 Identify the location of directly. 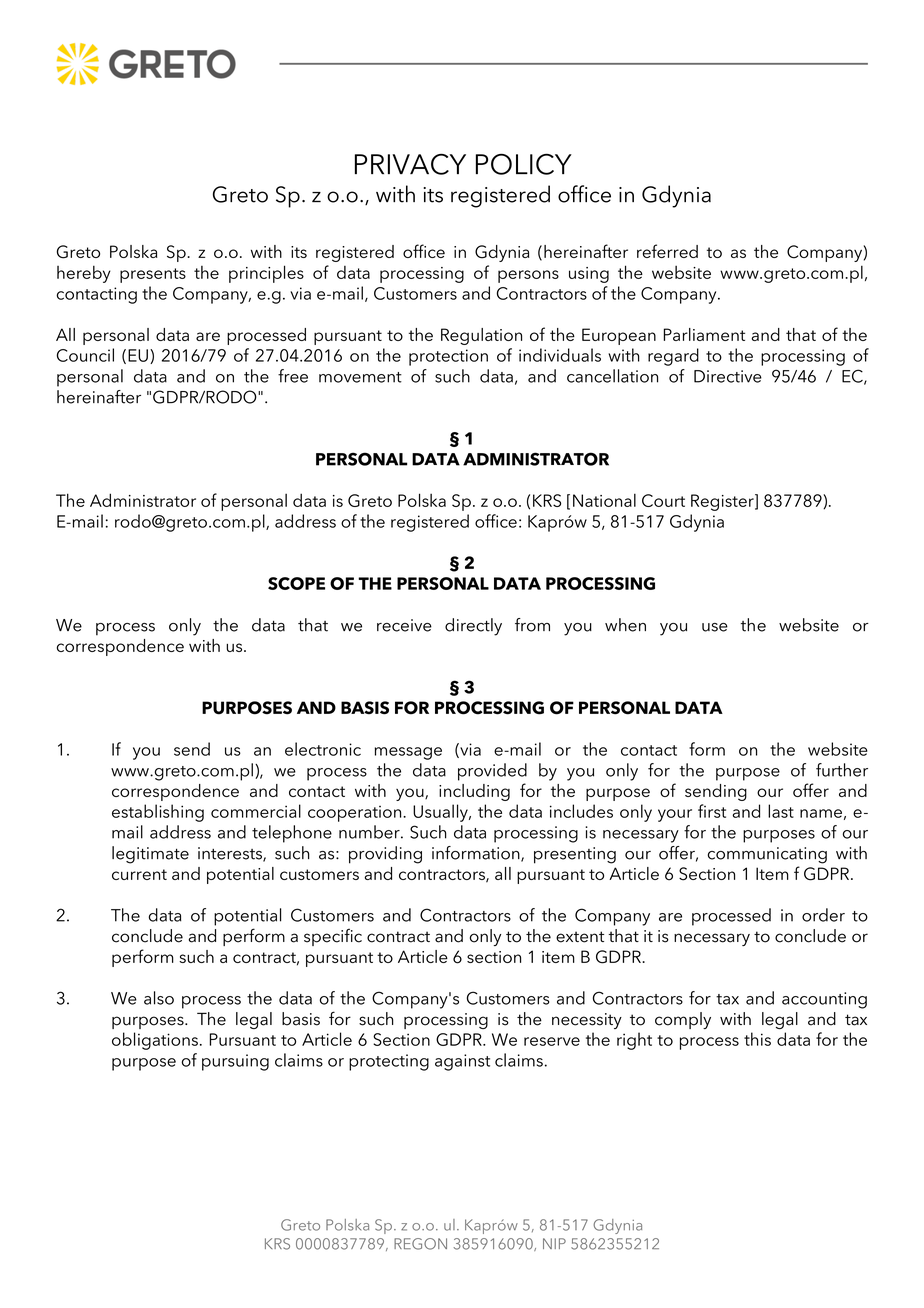
(473, 627).
